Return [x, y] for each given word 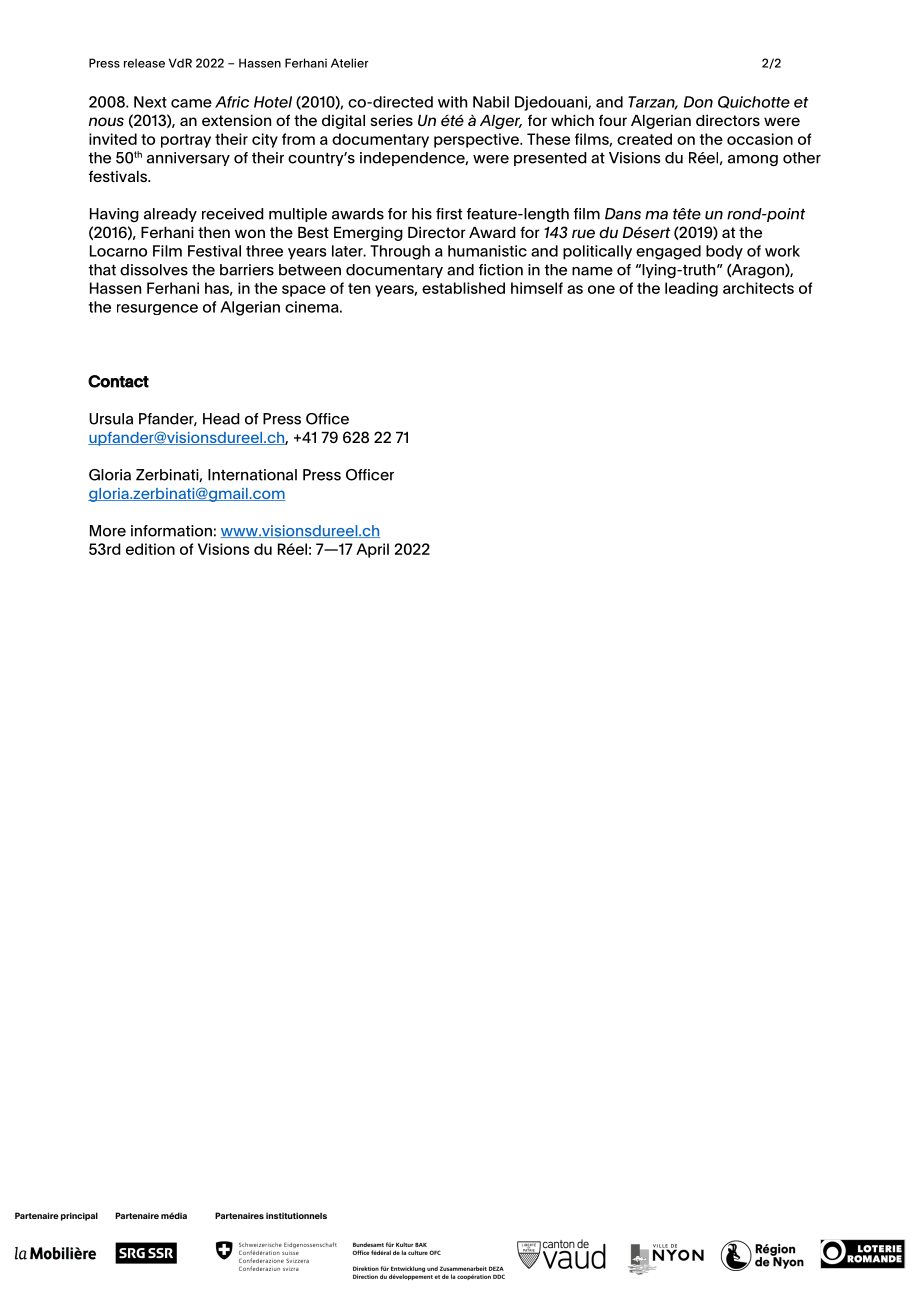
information [171, 531]
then [214, 232]
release [144, 63]
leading [691, 289]
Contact [118, 381]
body [724, 252]
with [452, 102]
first [449, 214]
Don [698, 102]
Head [221, 419]
